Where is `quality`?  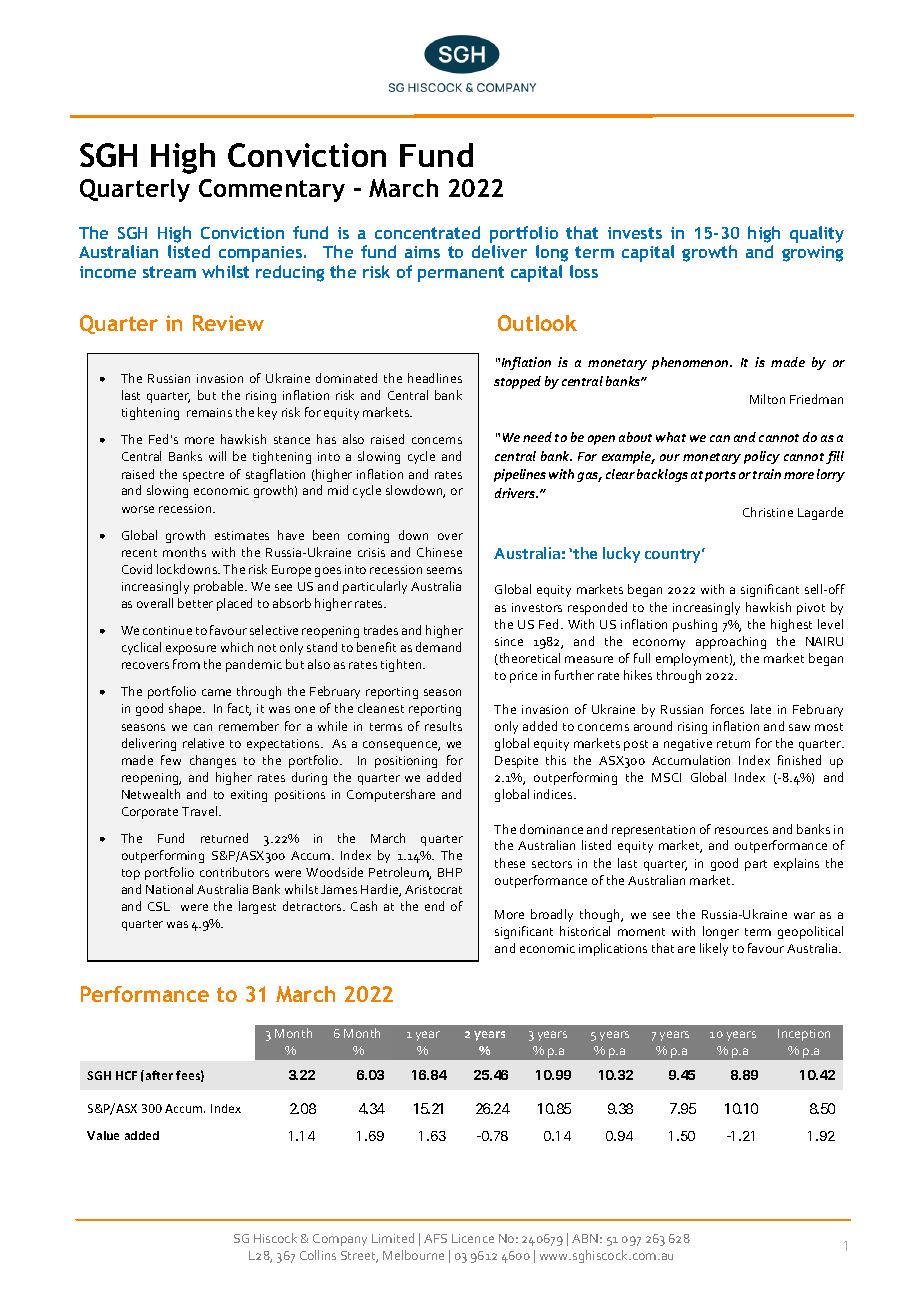
quality is located at coordinates (817, 234).
